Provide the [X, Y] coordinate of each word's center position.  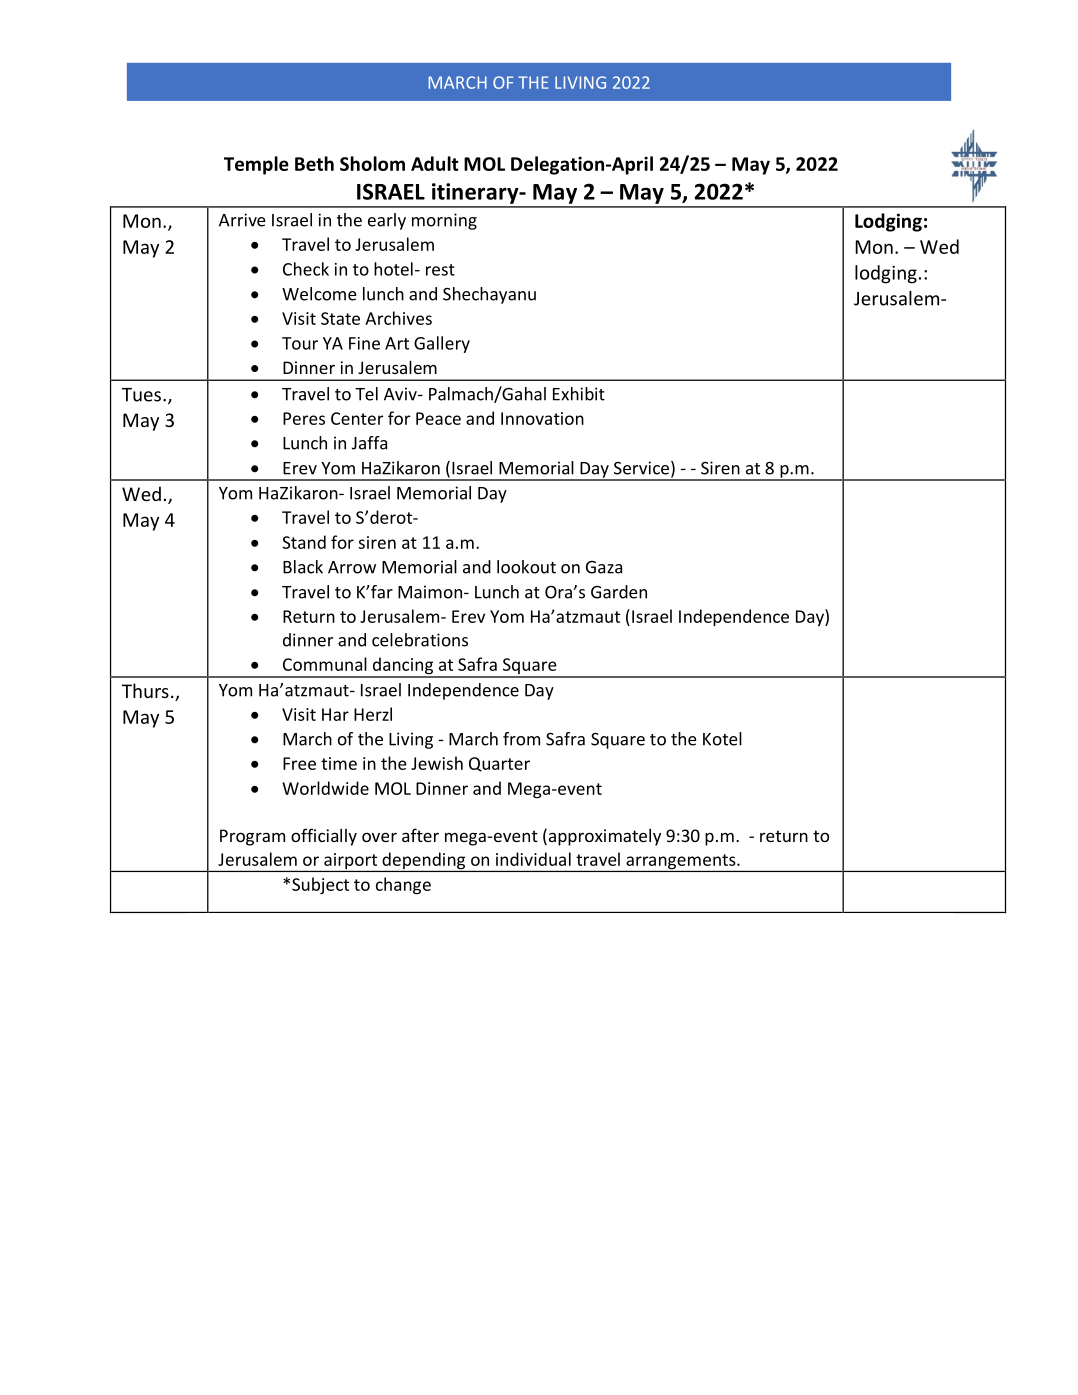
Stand [304, 542]
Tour [300, 343]
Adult [435, 163]
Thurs [145, 690]
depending [424, 862]
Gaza [604, 567]
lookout [526, 567]
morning [444, 221]
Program [252, 837]
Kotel [722, 739]
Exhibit [579, 394]
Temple [256, 165]
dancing [402, 667]
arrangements [681, 863]
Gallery [442, 344]
